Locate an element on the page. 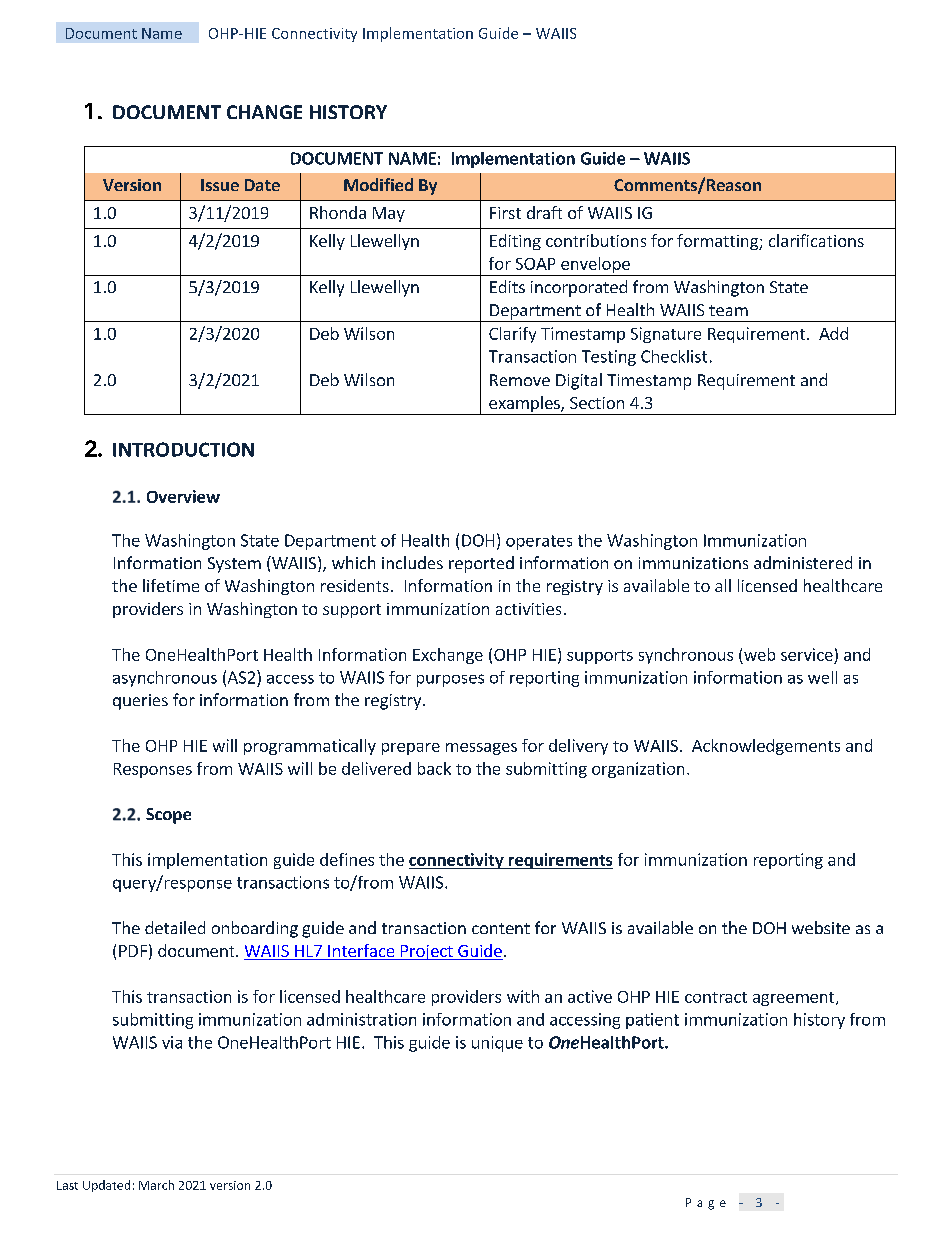 The image size is (952, 1233). examples is located at coordinates (524, 405).
